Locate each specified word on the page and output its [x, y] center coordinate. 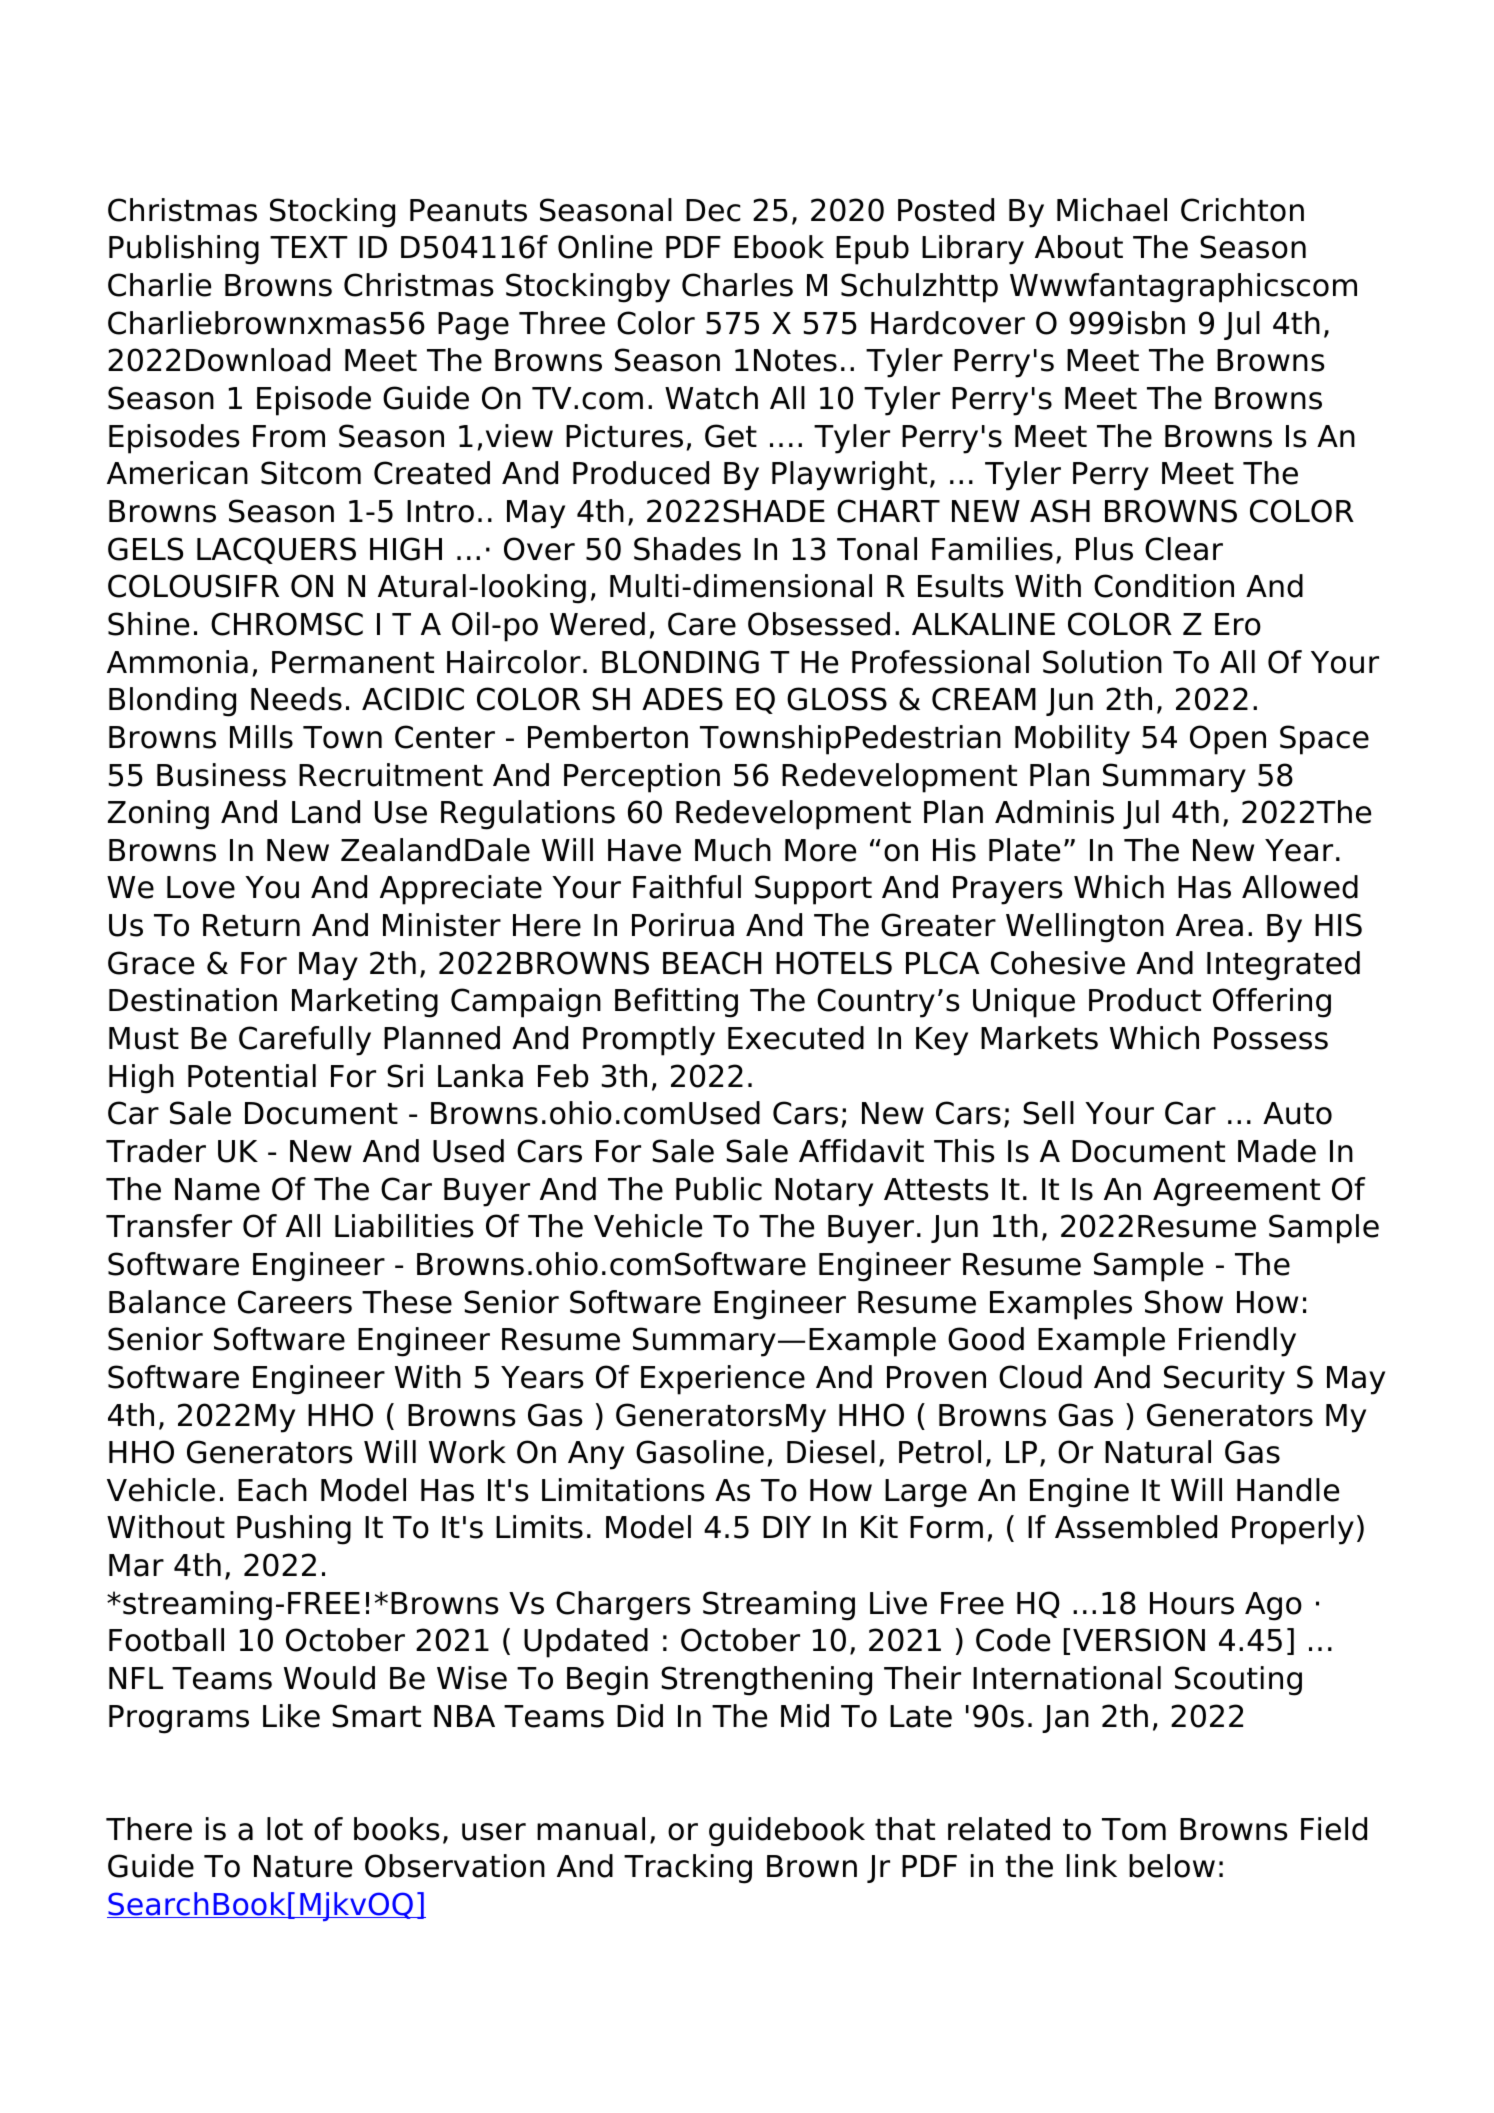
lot [285, 1829]
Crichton [1242, 210]
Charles [737, 285]
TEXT [309, 247]
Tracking [688, 1869]
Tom [1134, 1829]
